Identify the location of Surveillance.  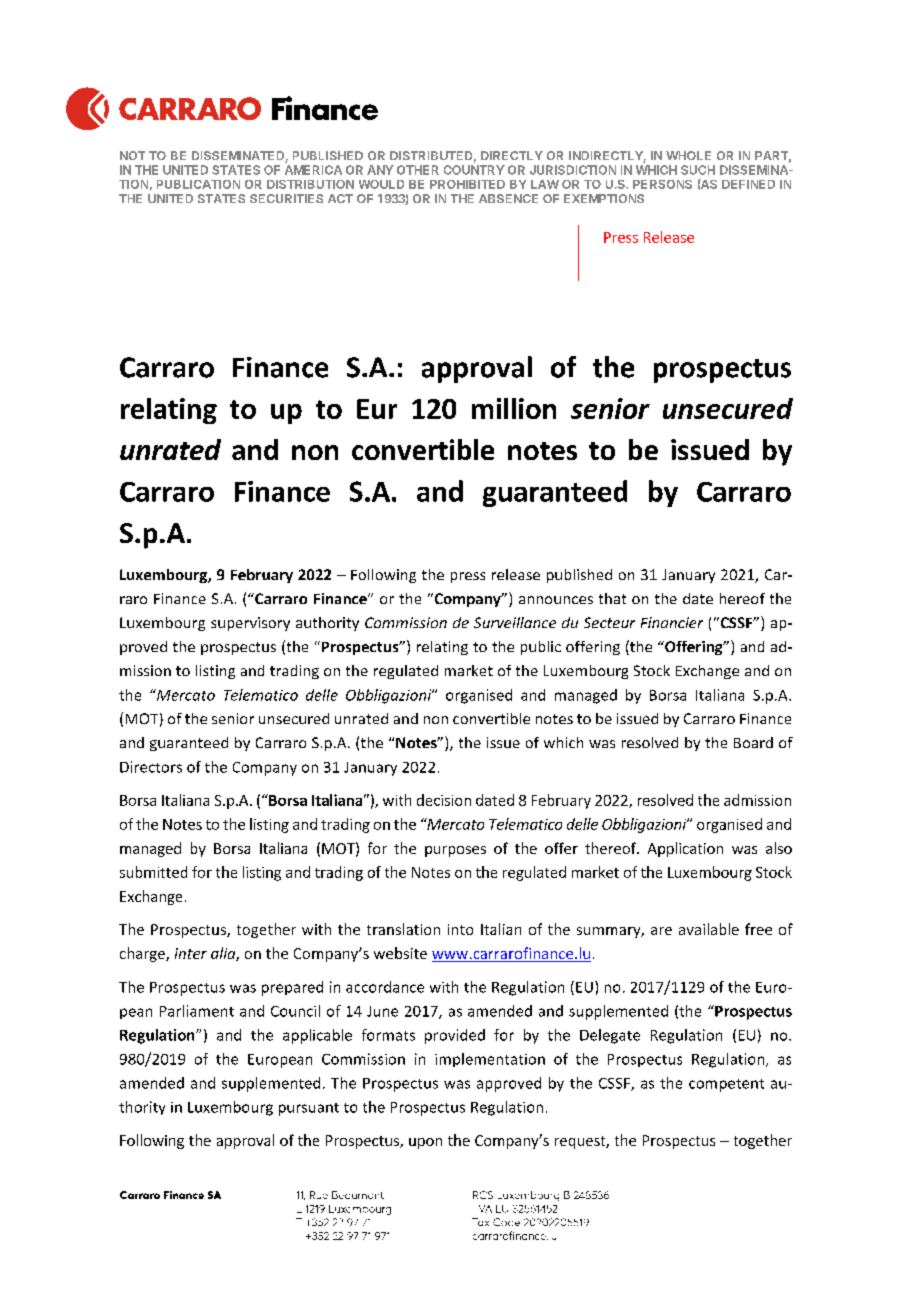
(515, 622).
